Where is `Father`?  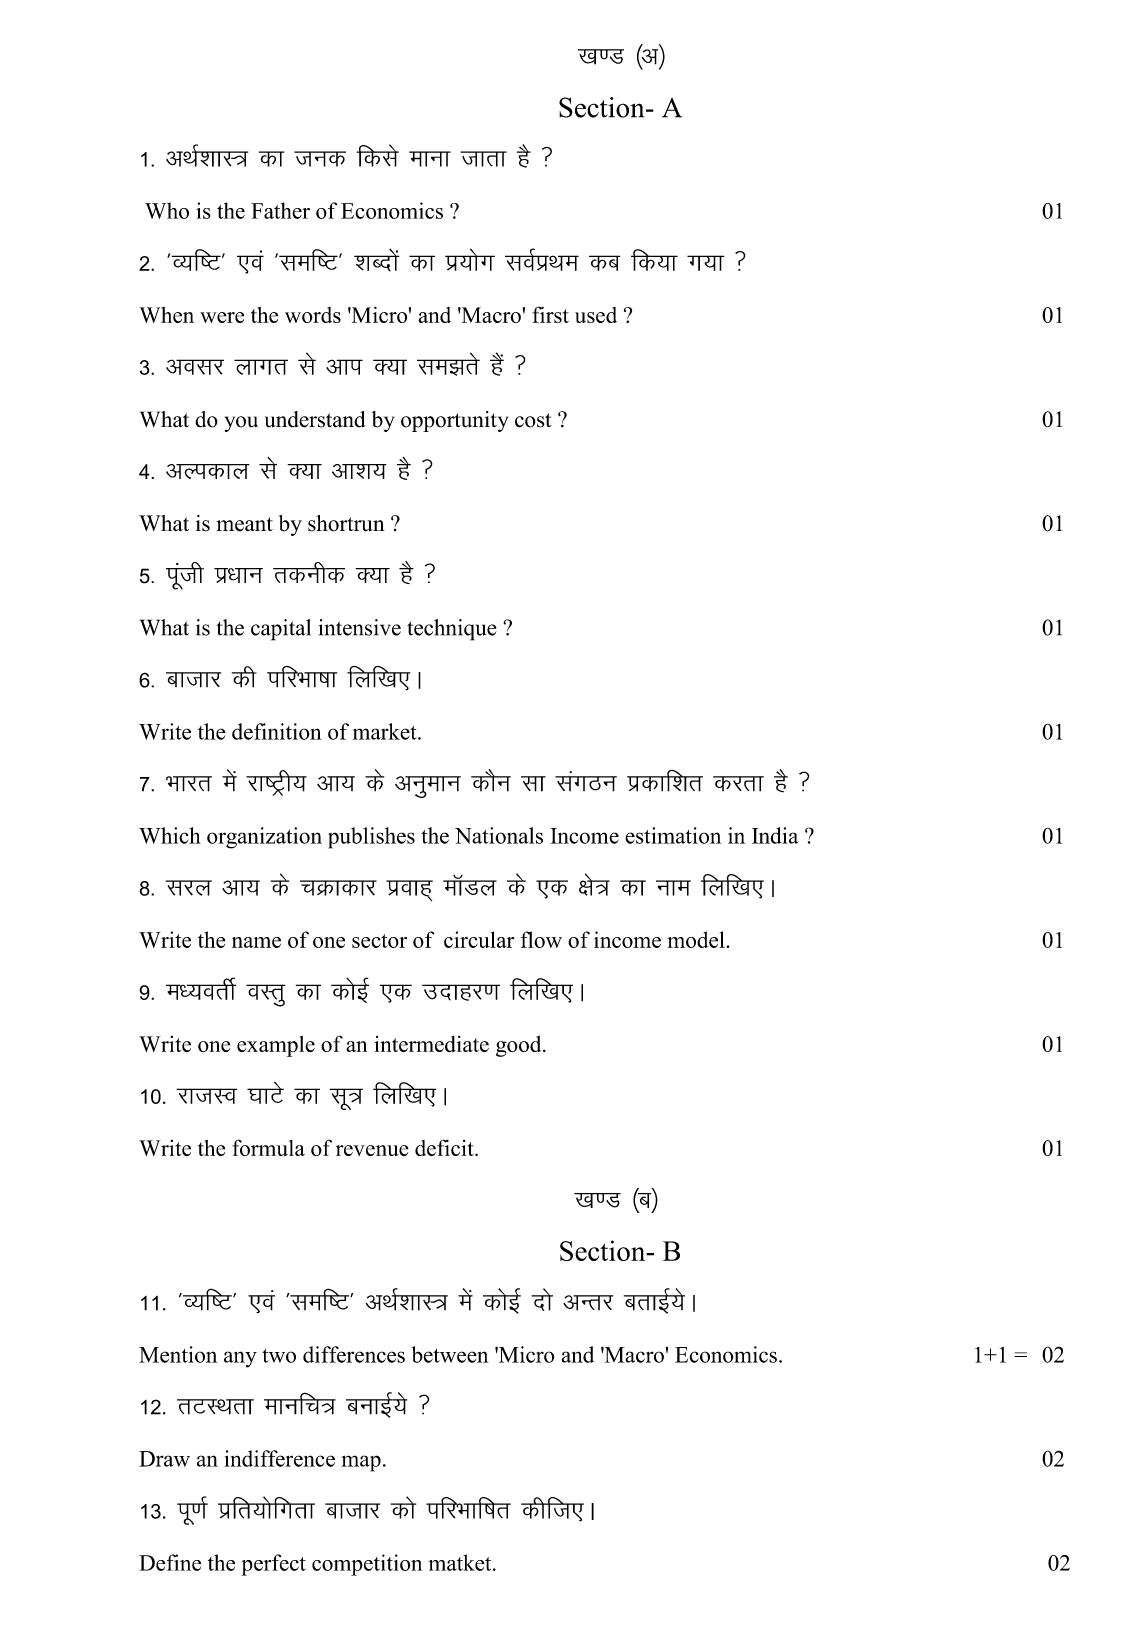
Father is located at coordinates (280, 210).
